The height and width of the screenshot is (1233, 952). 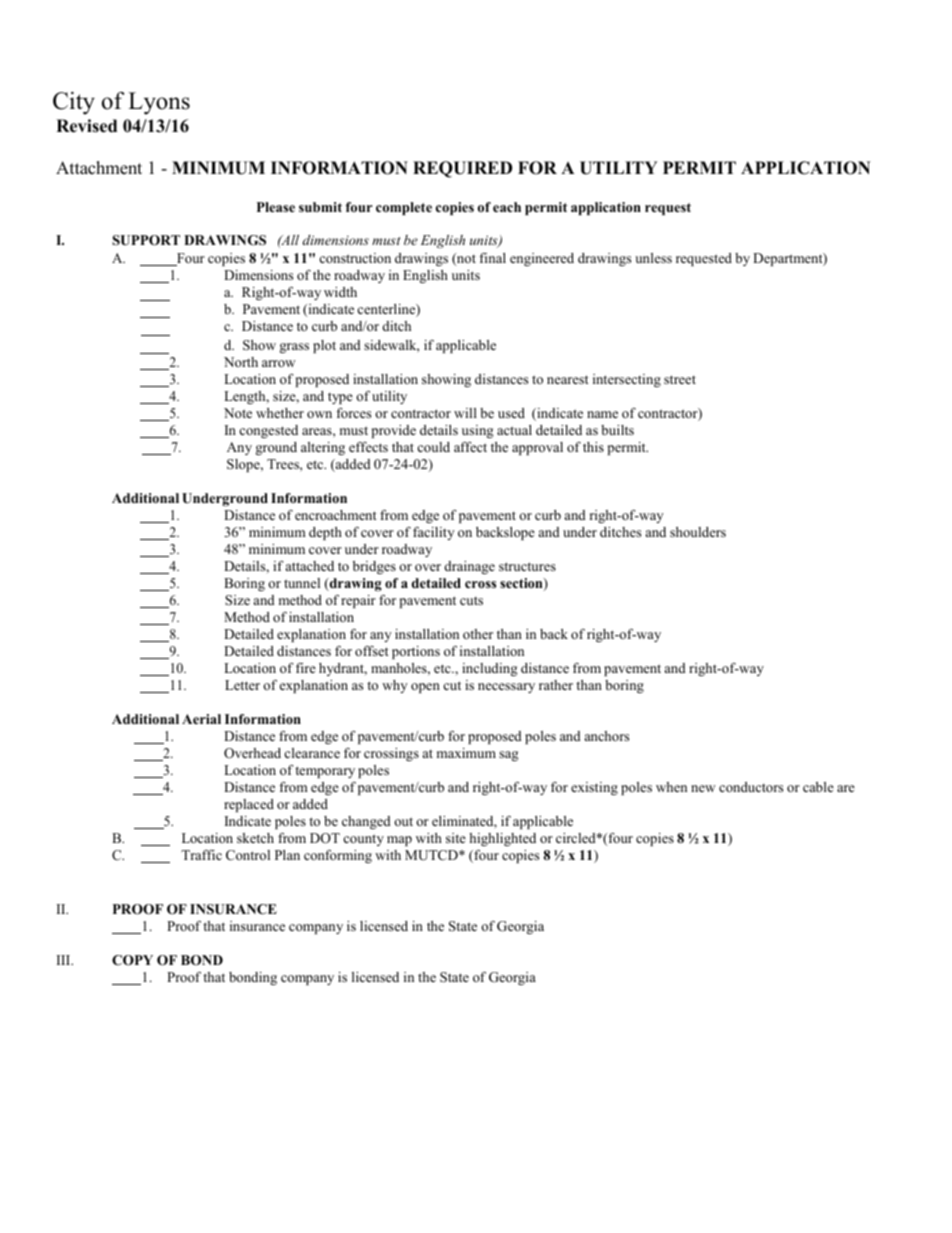 I want to click on Letter, so click(x=242, y=685).
